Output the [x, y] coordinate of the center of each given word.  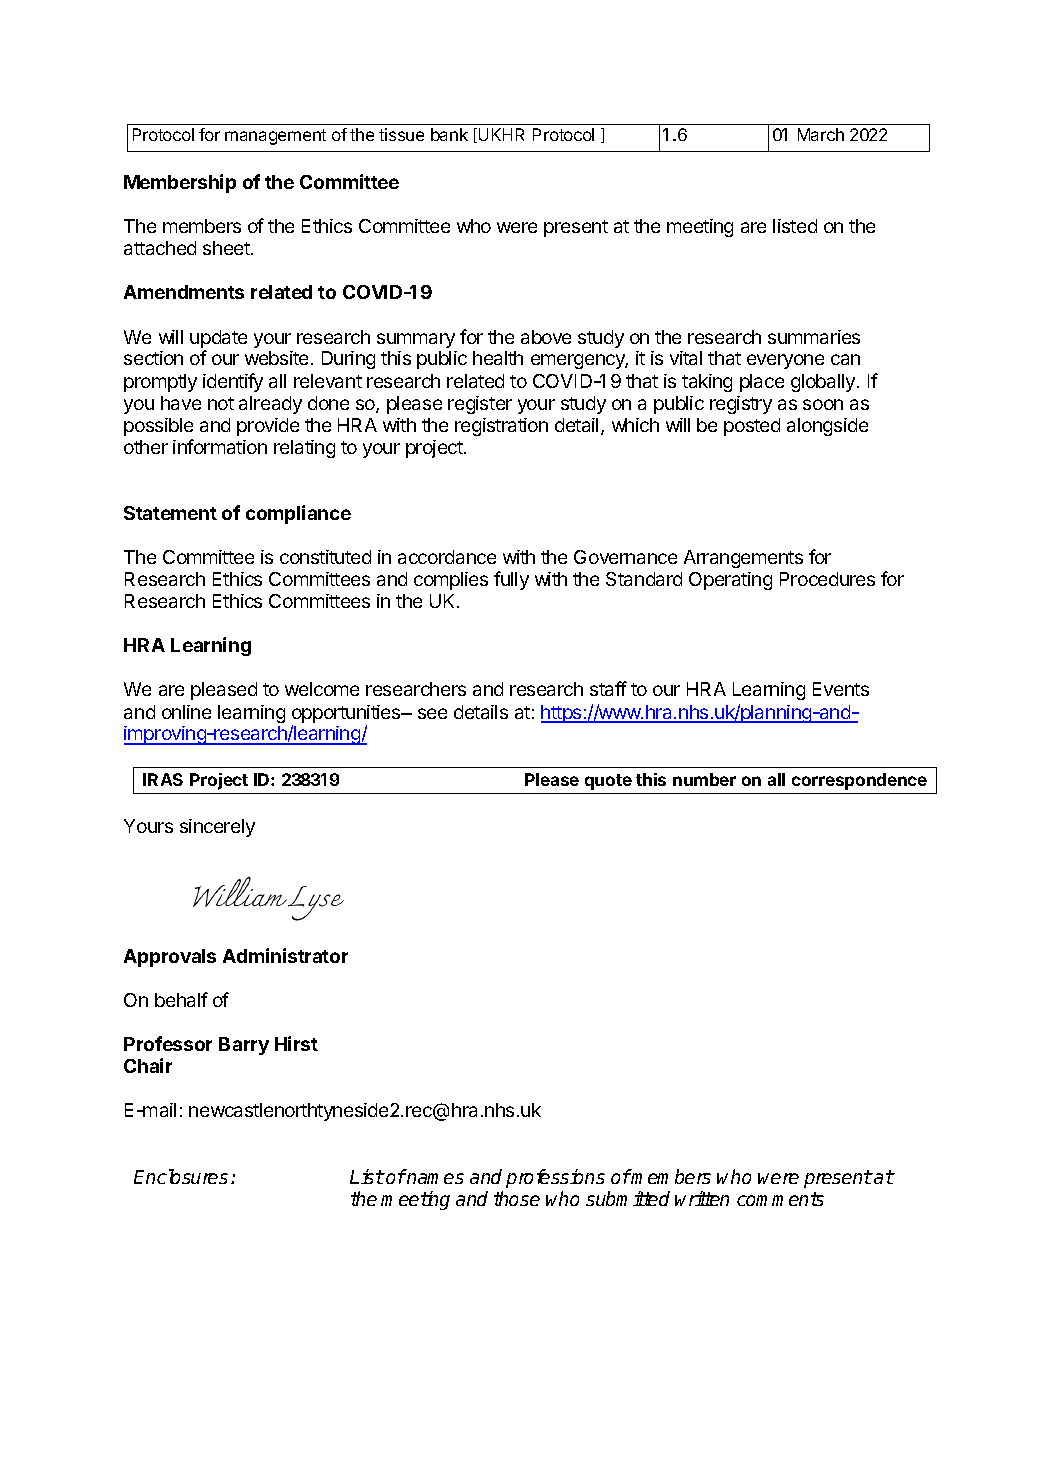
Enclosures [181, 1176]
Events [841, 689]
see [432, 713]
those [517, 1198]
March [821, 134]
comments [780, 1199]
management [275, 137]
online [186, 712]
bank [449, 134]
